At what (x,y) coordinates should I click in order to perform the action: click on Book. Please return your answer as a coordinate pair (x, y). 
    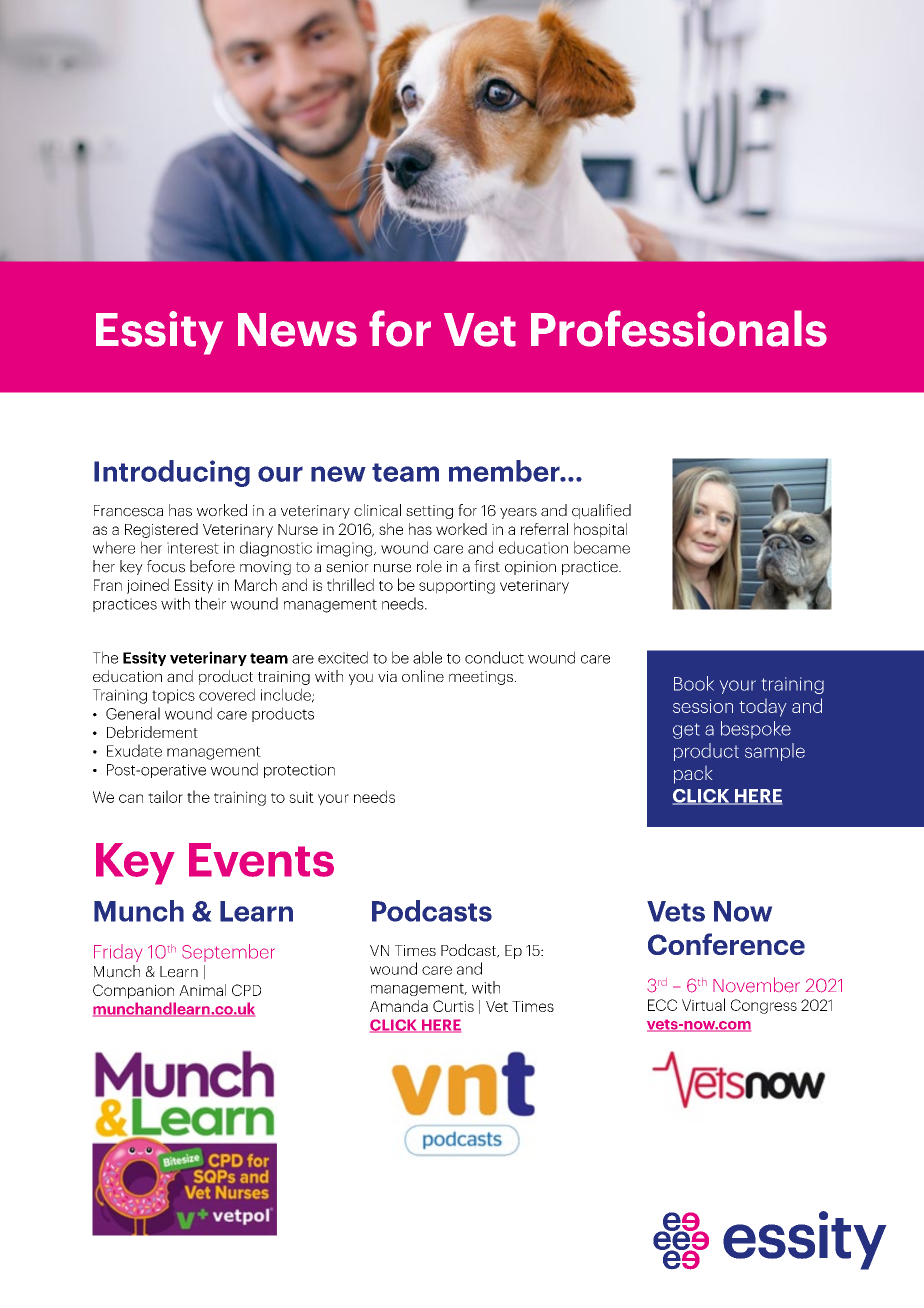
    Looking at the image, I should click on (694, 683).
